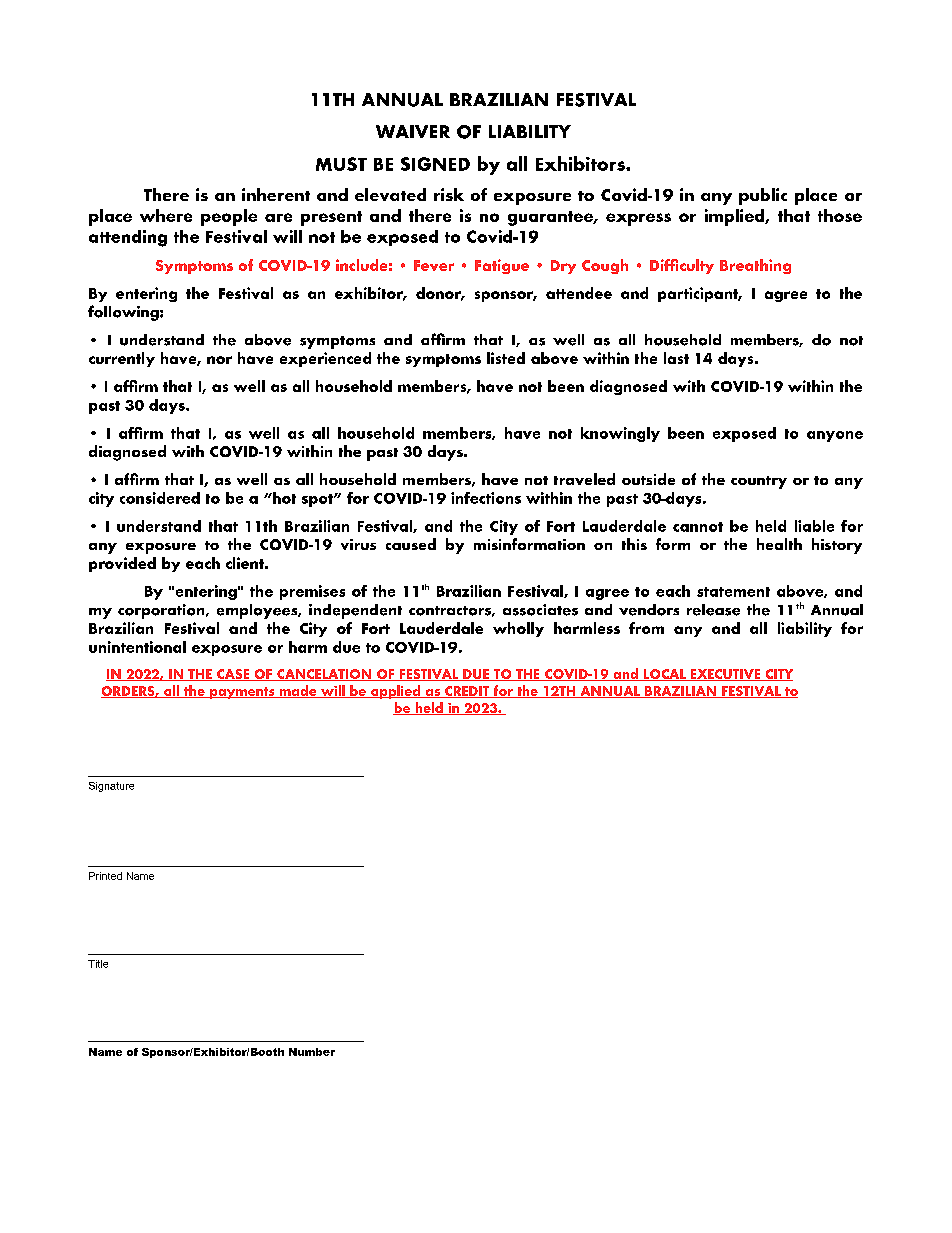 This screenshot has width=952, height=1233. I want to click on corporation, so click(162, 611).
